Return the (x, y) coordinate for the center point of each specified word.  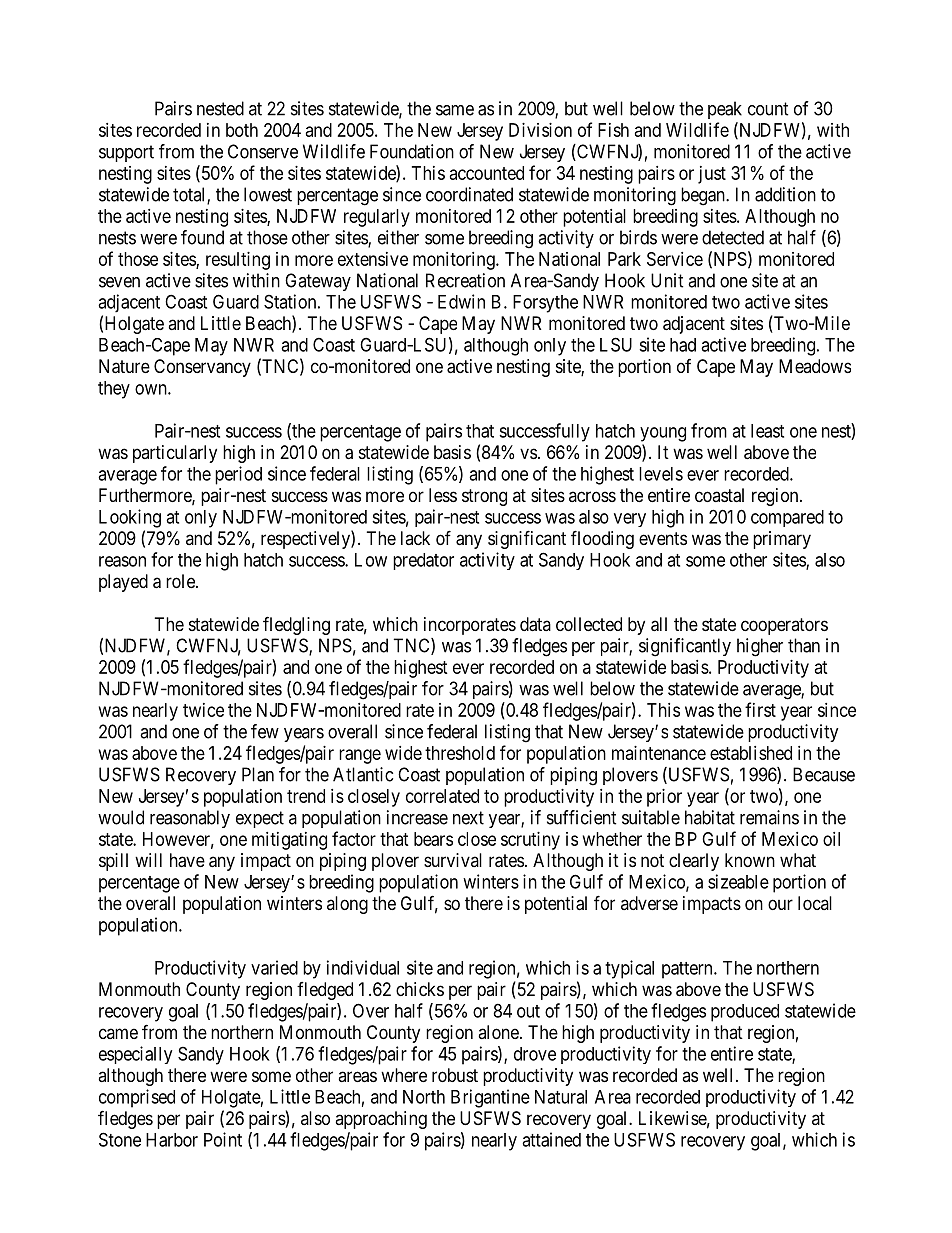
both (242, 130)
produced (745, 1013)
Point (223, 1139)
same (455, 110)
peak (725, 110)
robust (455, 1075)
